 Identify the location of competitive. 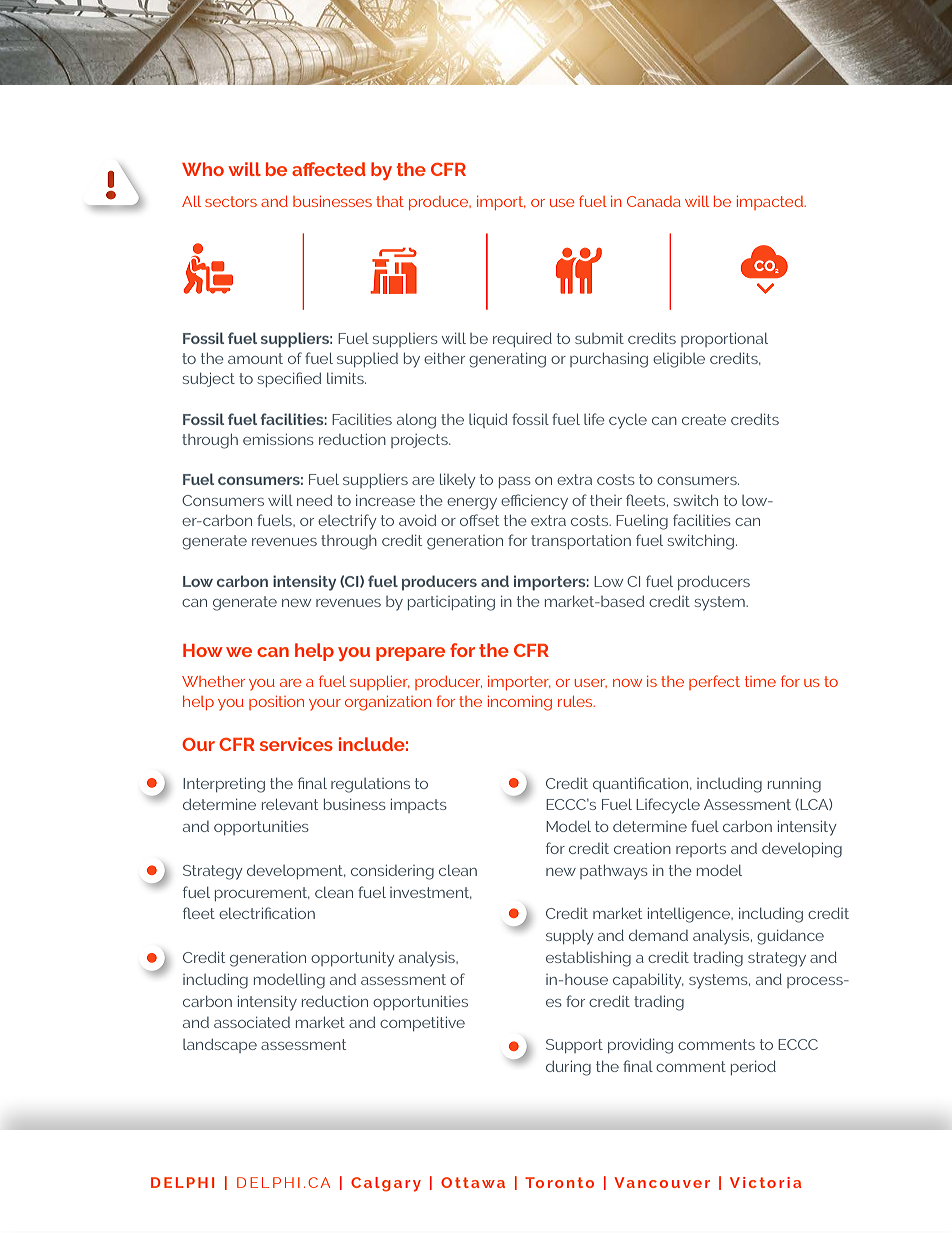
(422, 1024).
